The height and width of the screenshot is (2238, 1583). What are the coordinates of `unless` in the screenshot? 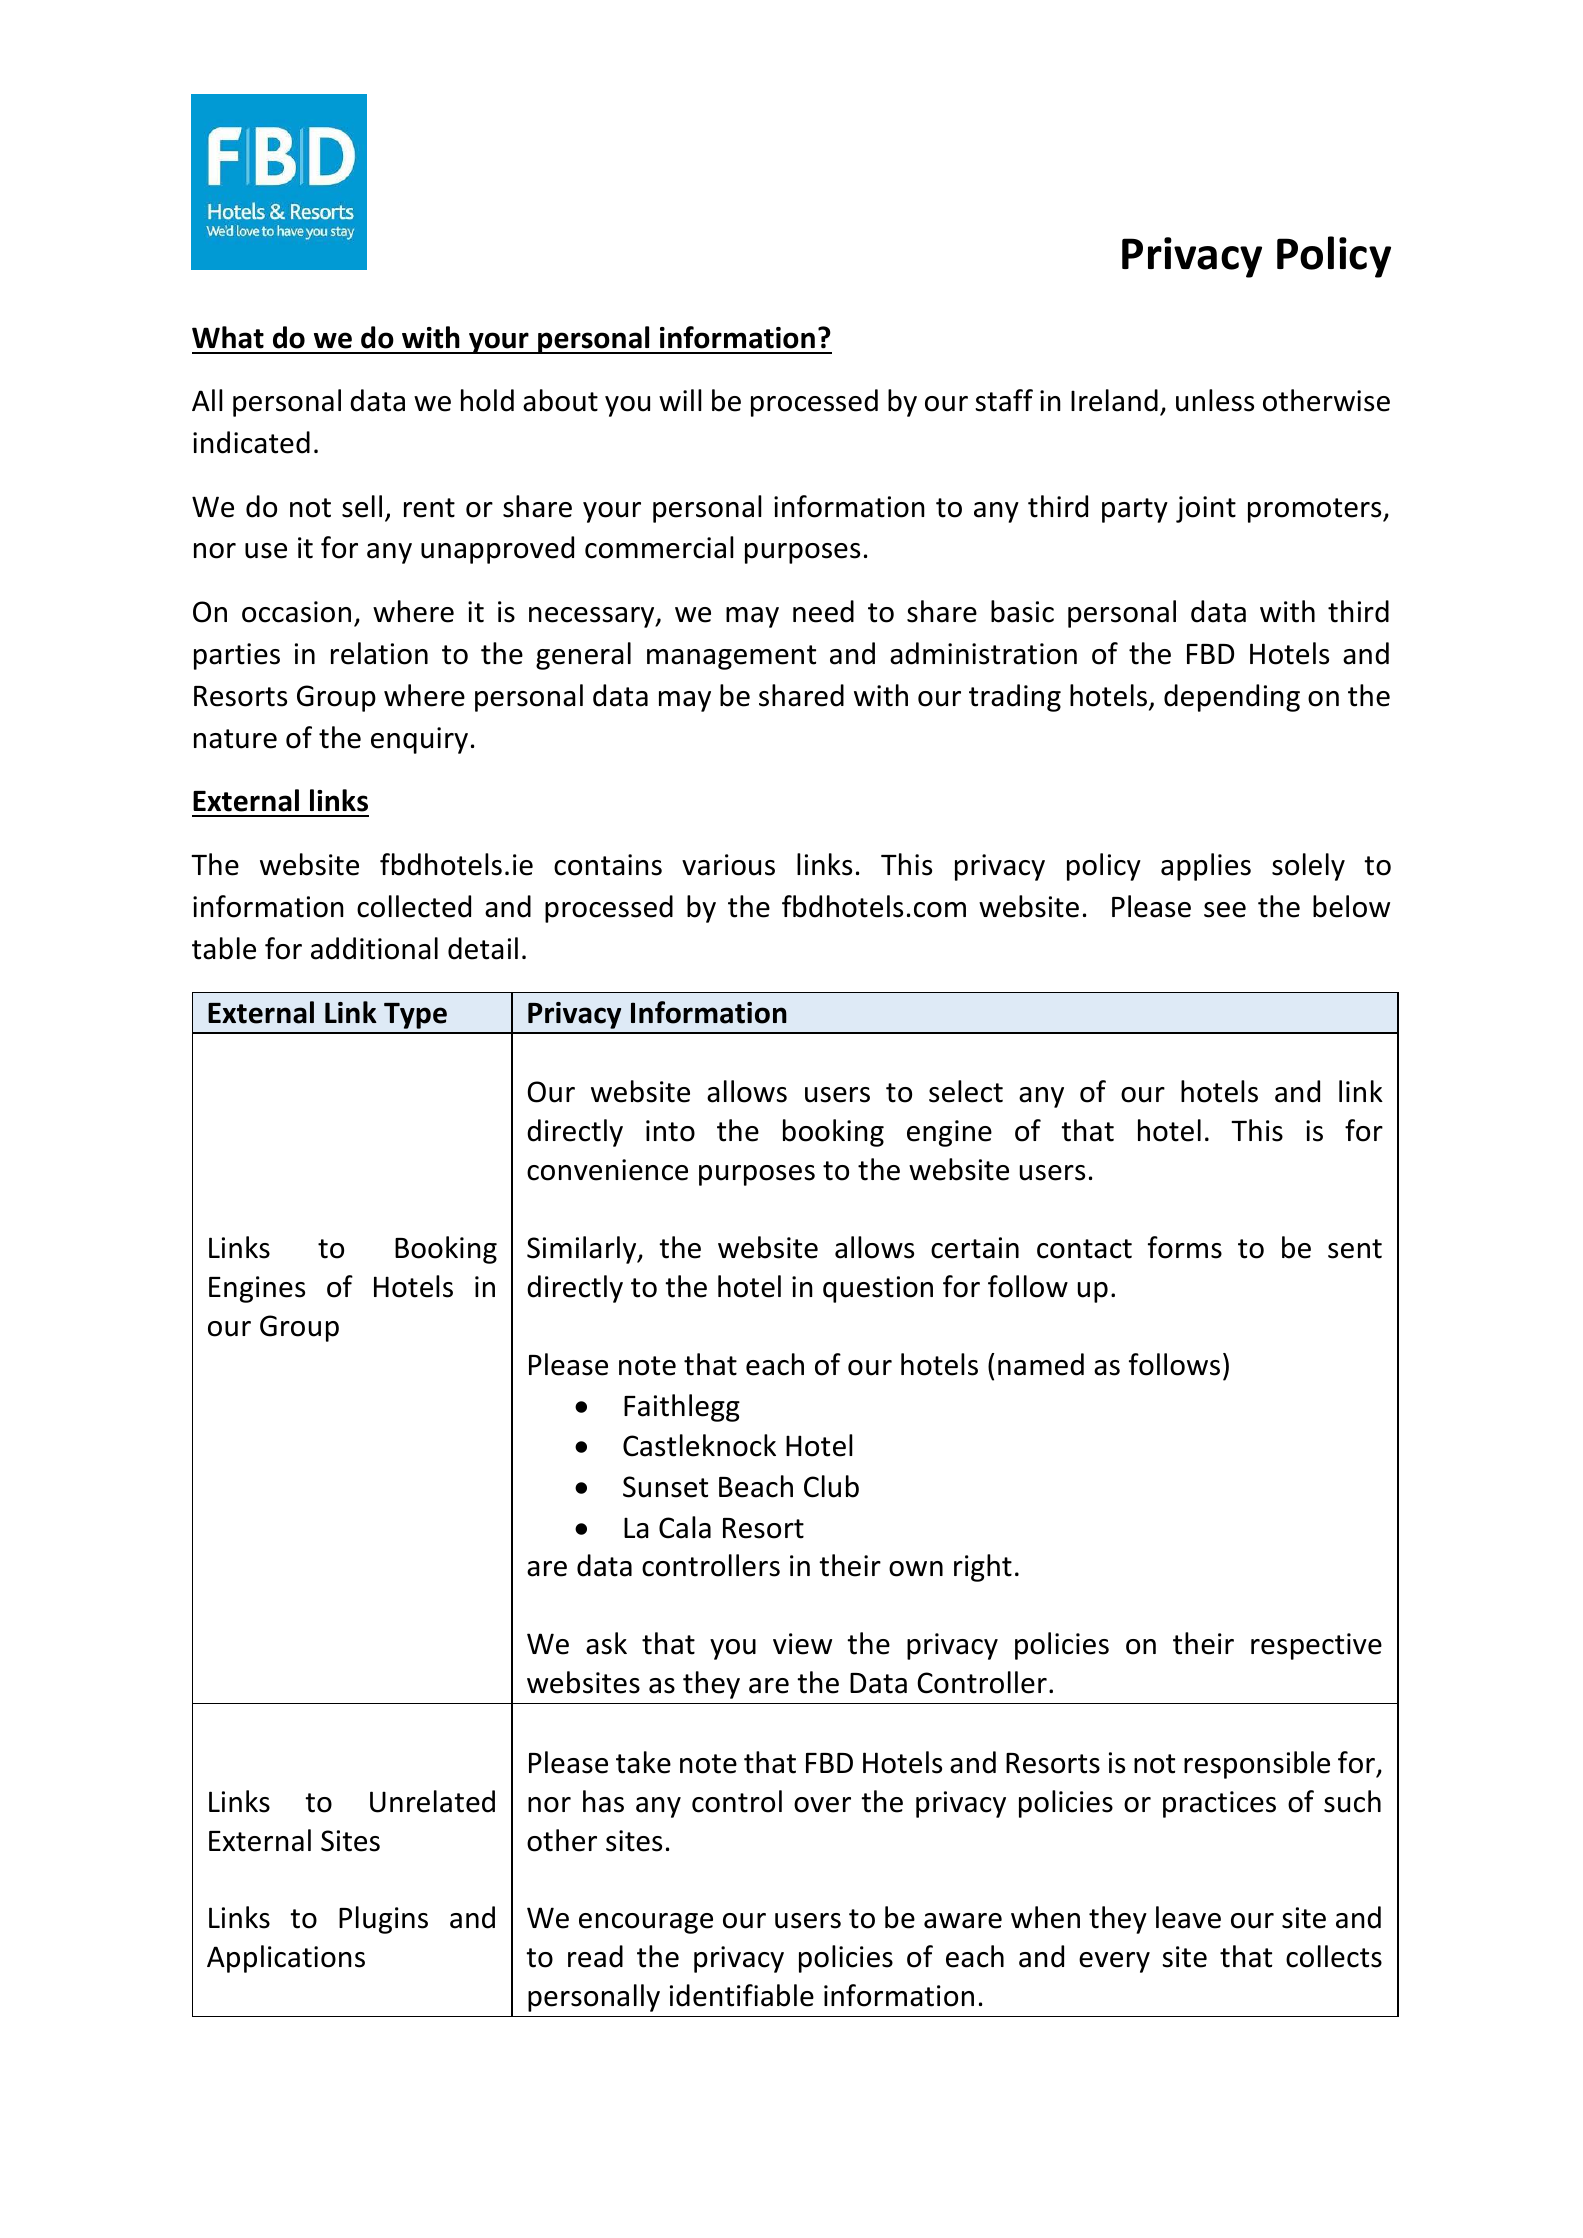 It's located at (1215, 400).
